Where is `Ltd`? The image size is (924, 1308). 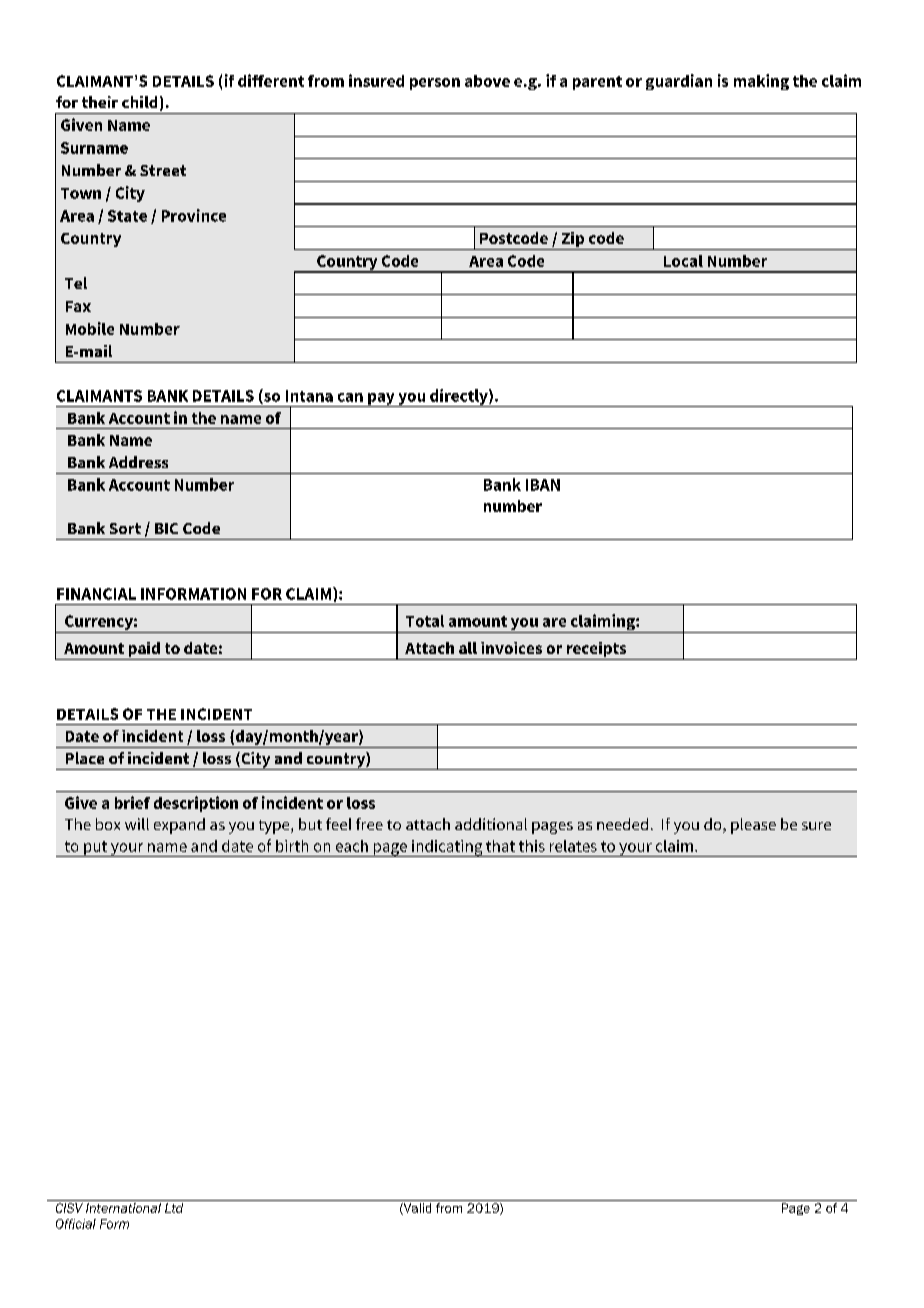 Ltd is located at coordinates (174, 1208).
